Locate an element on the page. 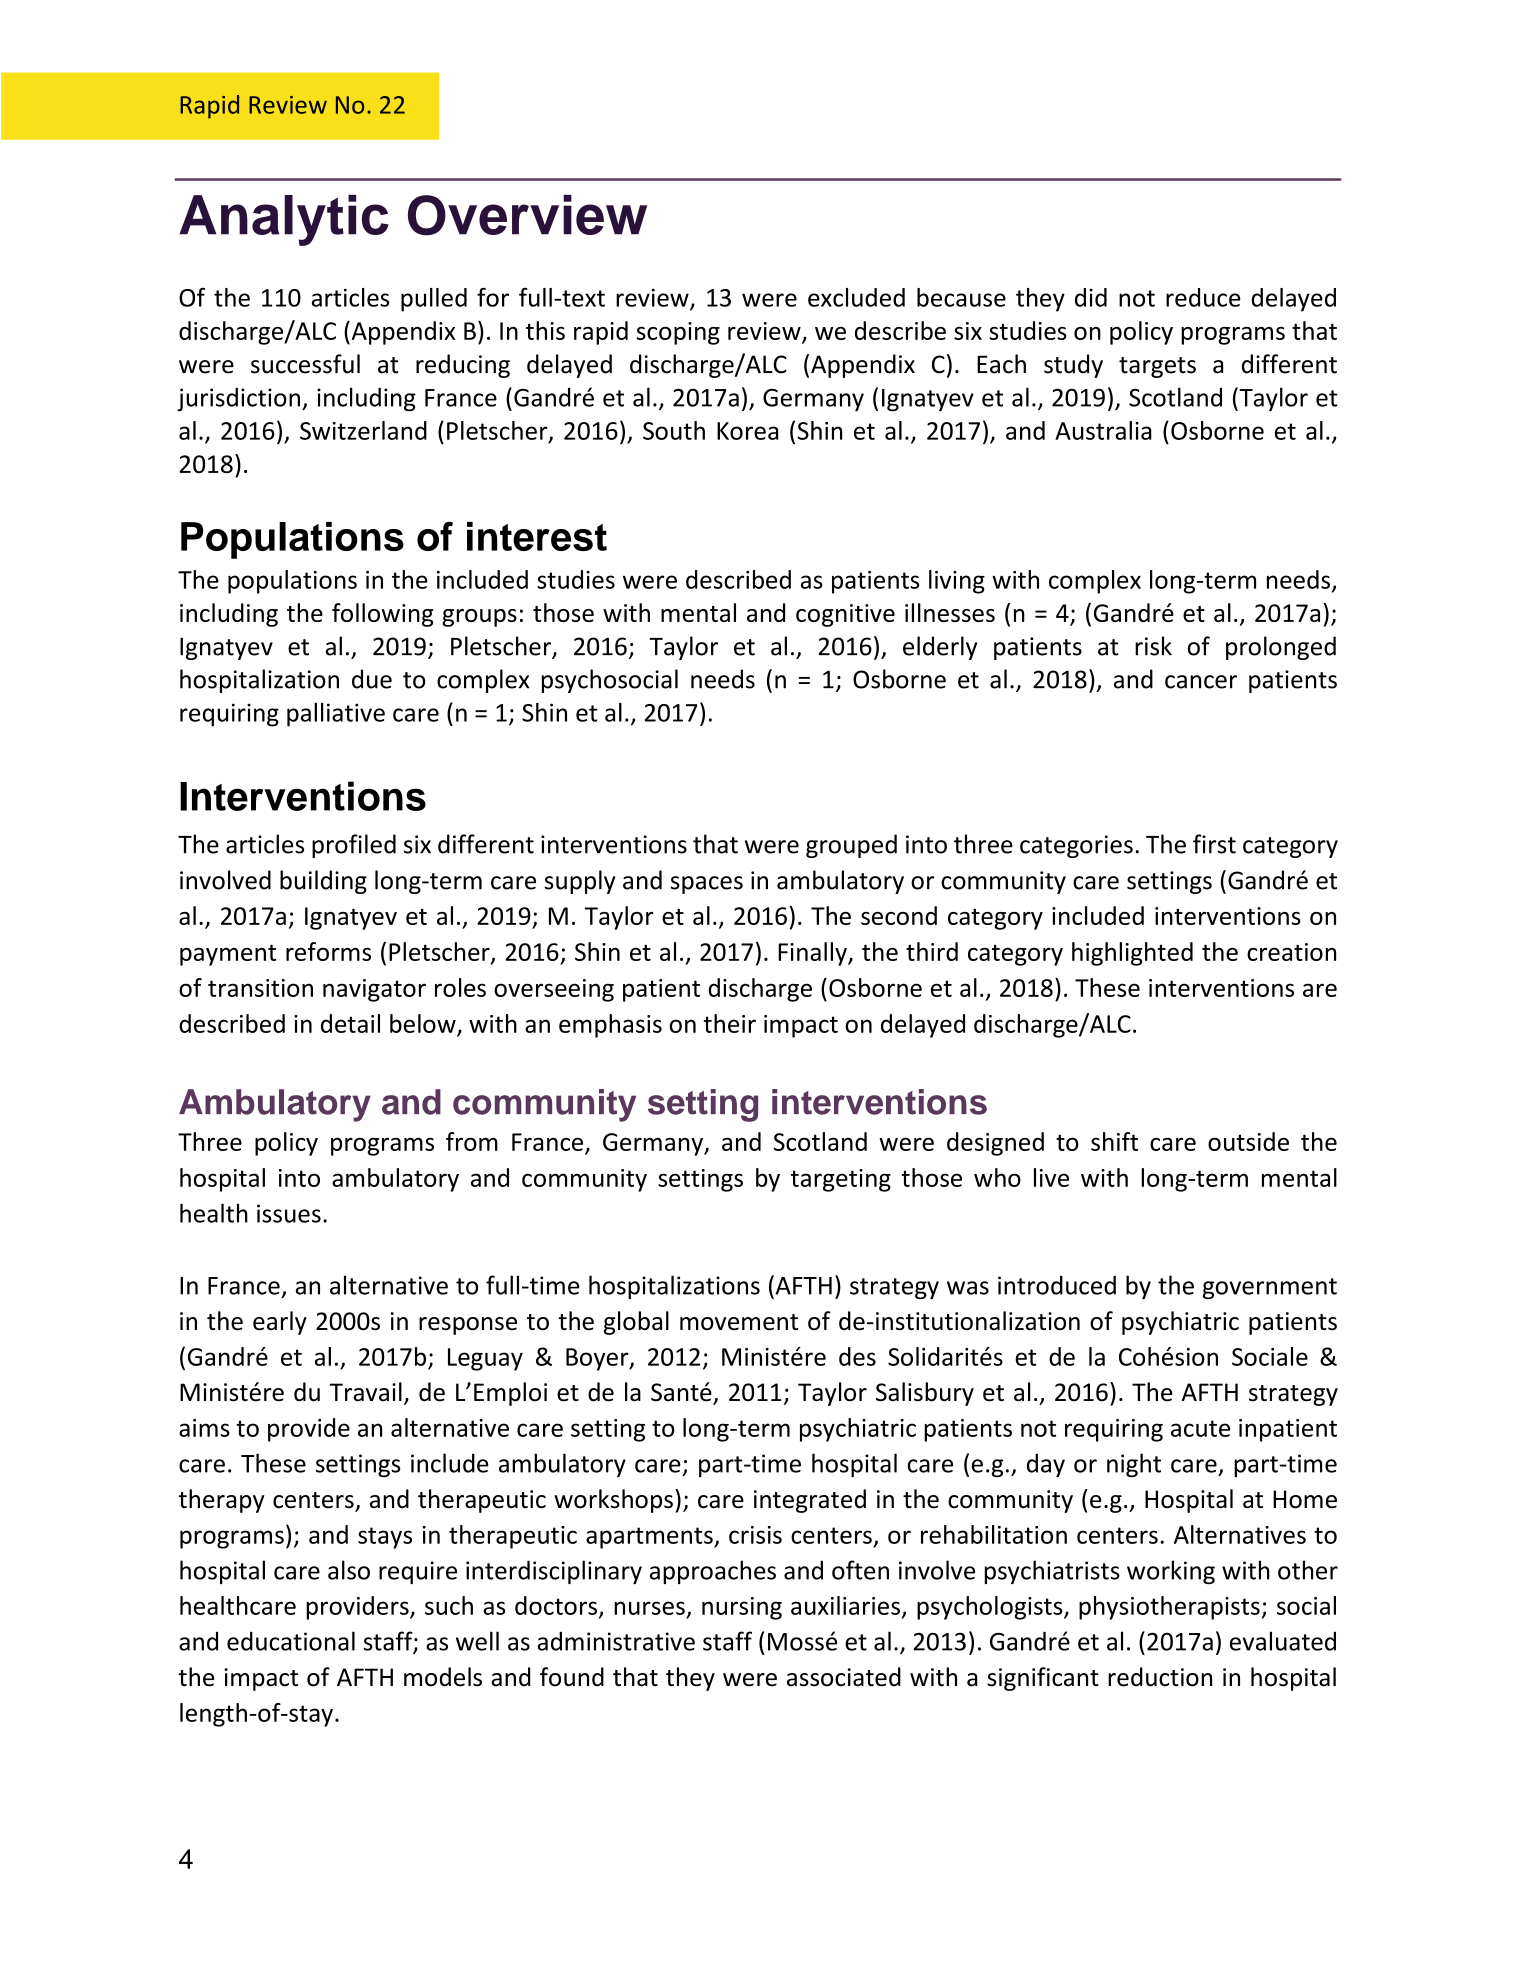  highlighted is located at coordinates (1132, 954).
